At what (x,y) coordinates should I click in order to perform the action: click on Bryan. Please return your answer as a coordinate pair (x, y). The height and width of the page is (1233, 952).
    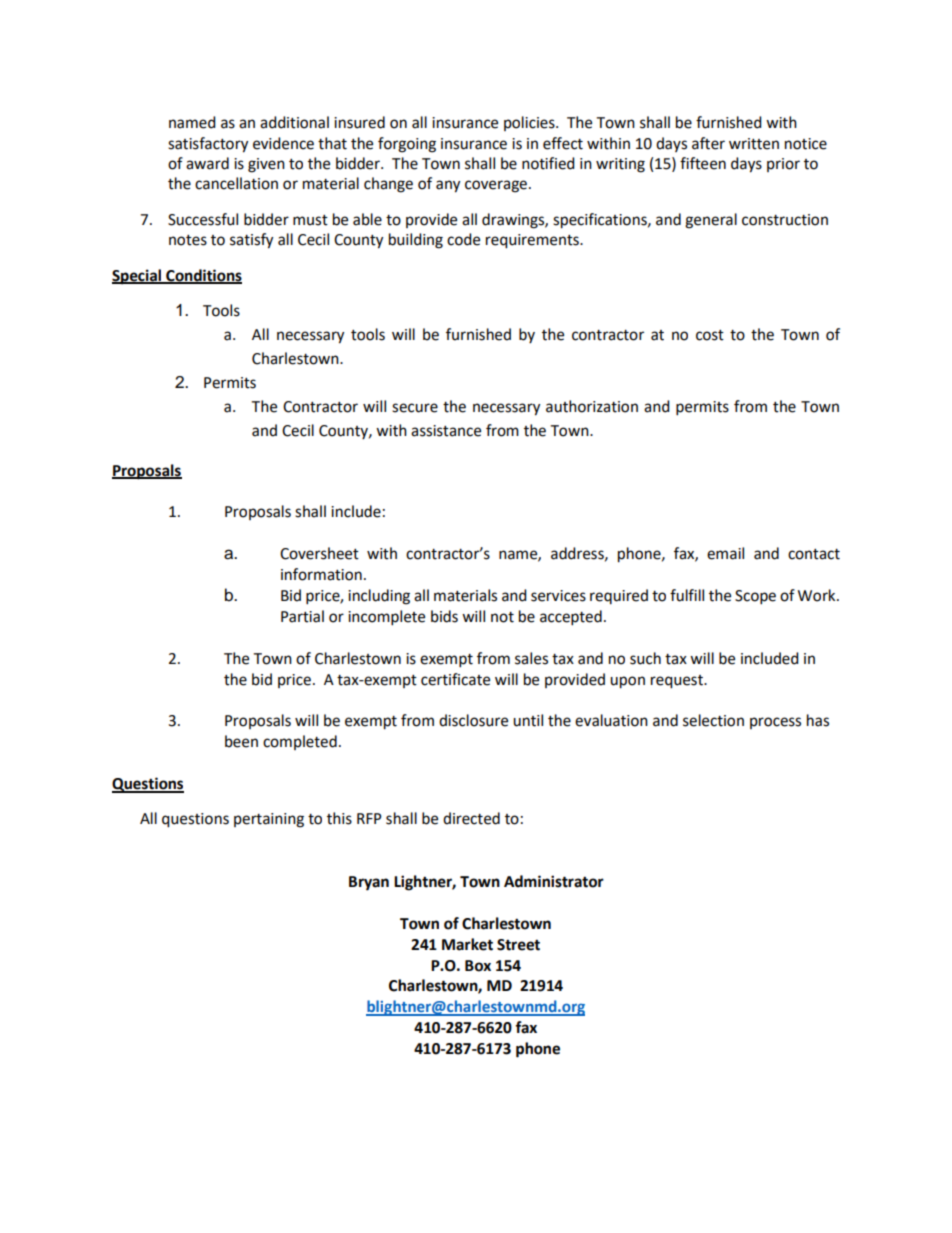
    Looking at the image, I should click on (369, 883).
